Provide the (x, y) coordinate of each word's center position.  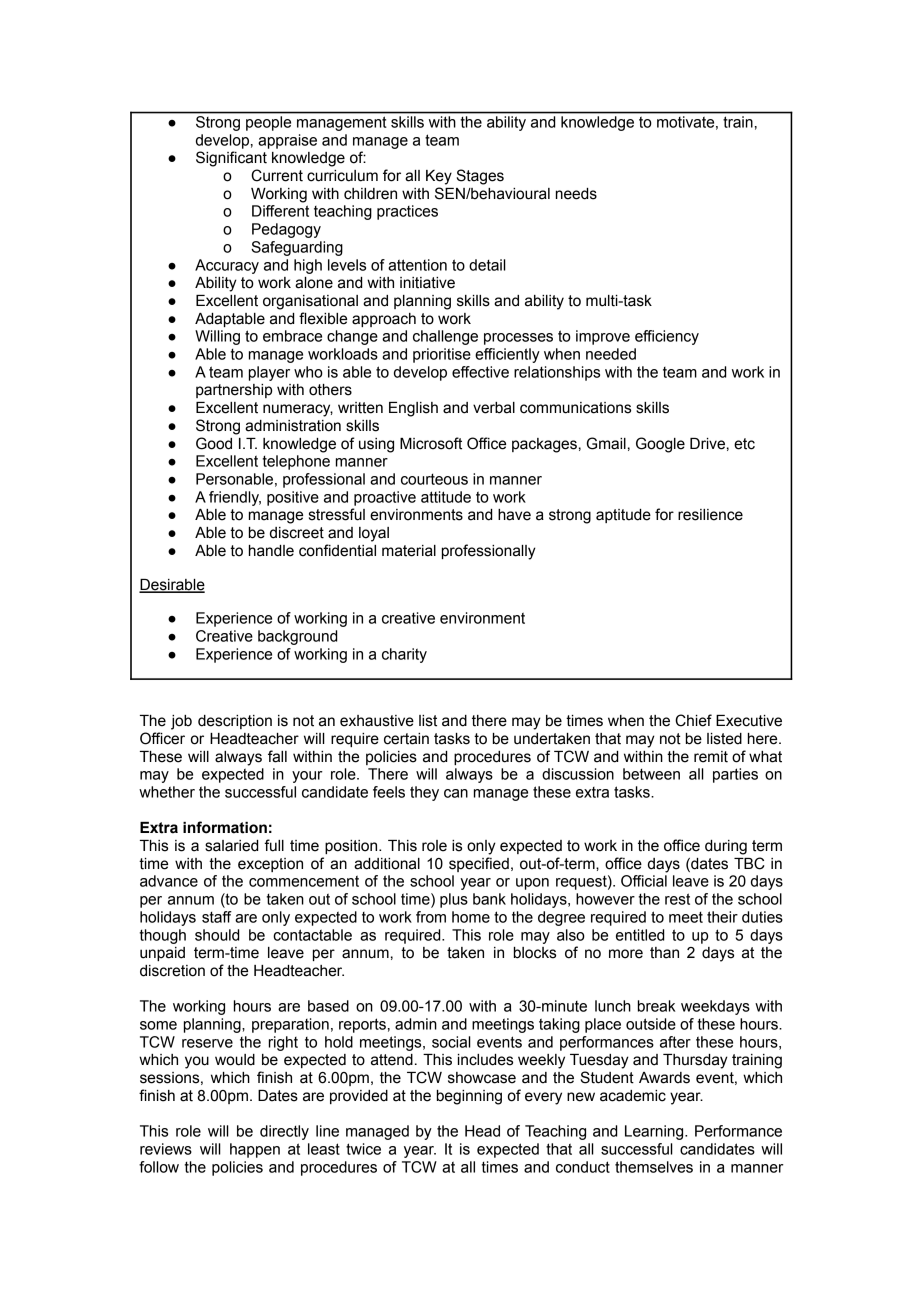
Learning (655, 1132)
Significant (231, 159)
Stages (480, 177)
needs (576, 194)
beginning (469, 1097)
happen (255, 1150)
